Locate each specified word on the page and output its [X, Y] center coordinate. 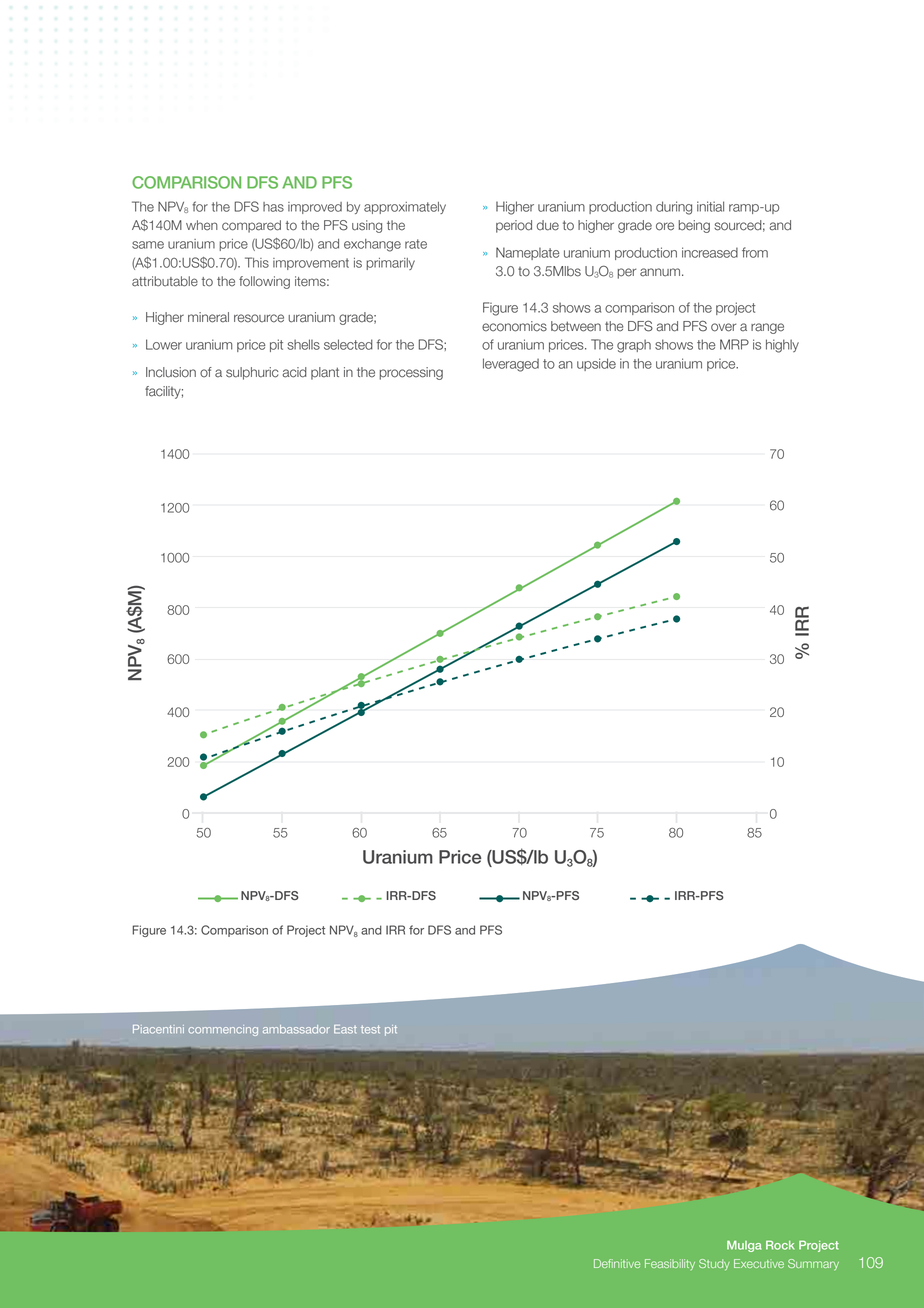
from [755, 252]
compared [251, 226]
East [345, 1029]
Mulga [744, 1246]
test [370, 1029]
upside [596, 364]
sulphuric [252, 373]
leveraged [511, 365]
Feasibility [670, 1264]
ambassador [296, 1029]
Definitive [617, 1263]
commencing [223, 1030]
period [514, 226]
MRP [734, 344]
